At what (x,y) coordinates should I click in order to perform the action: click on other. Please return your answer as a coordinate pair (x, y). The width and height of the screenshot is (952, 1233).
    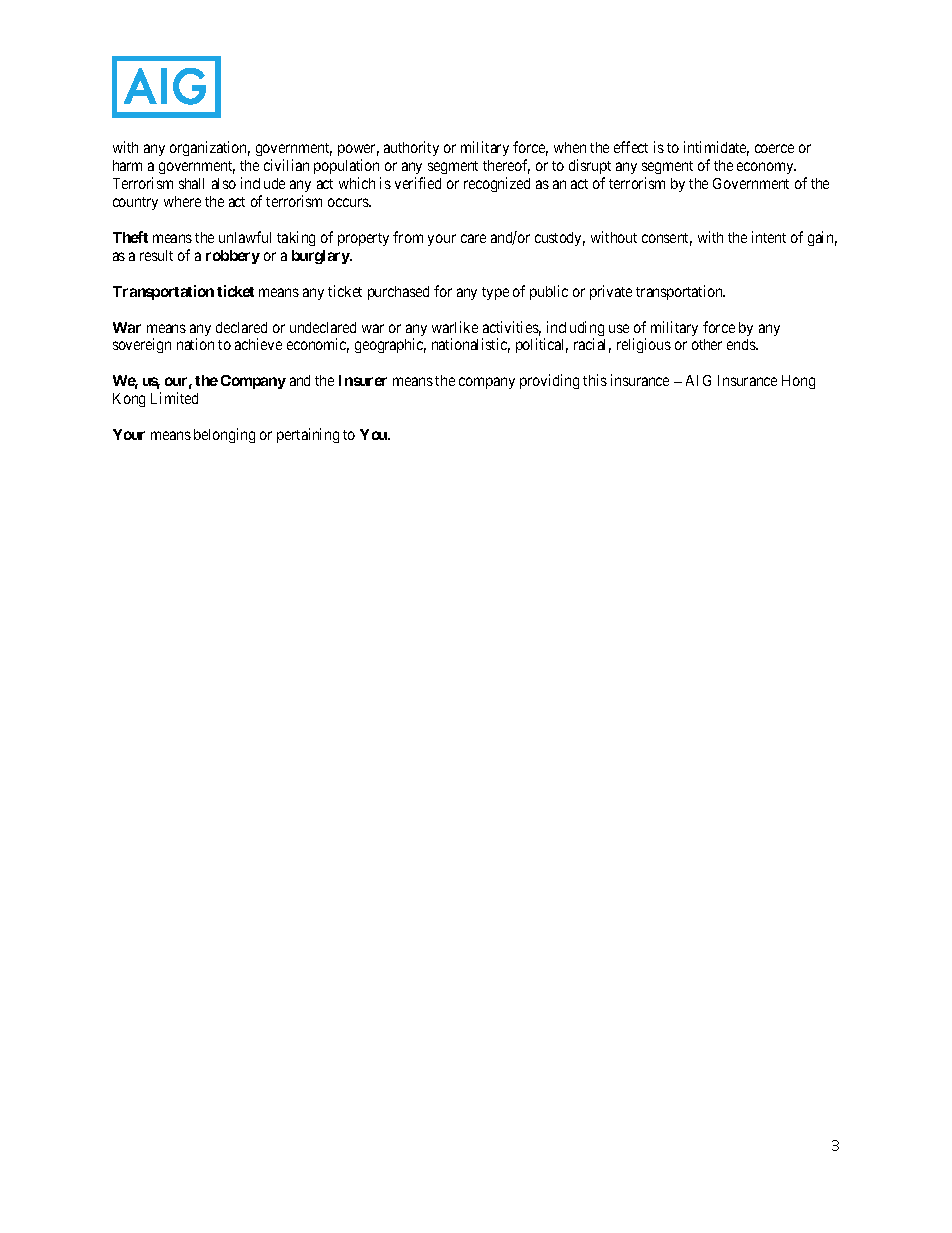
    Looking at the image, I should click on (707, 344).
